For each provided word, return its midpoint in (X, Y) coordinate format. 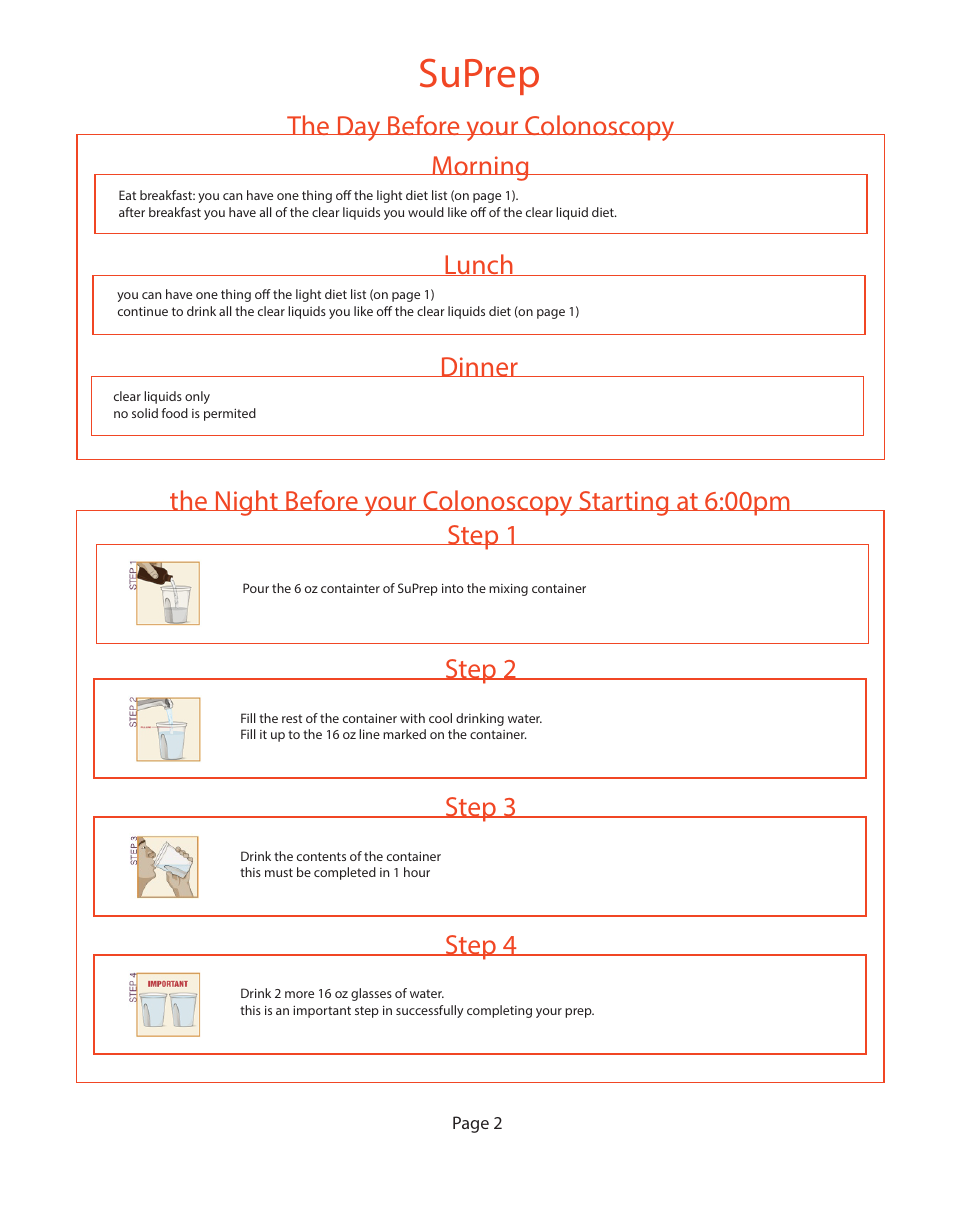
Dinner (479, 367)
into (453, 588)
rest (292, 718)
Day (359, 128)
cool (440, 718)
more (299, 994)
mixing (508, 590)
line (369, 734)
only (197, 397)
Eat (127, 195)
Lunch (479, 265)
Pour (256, 588)
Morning (480, 168)
